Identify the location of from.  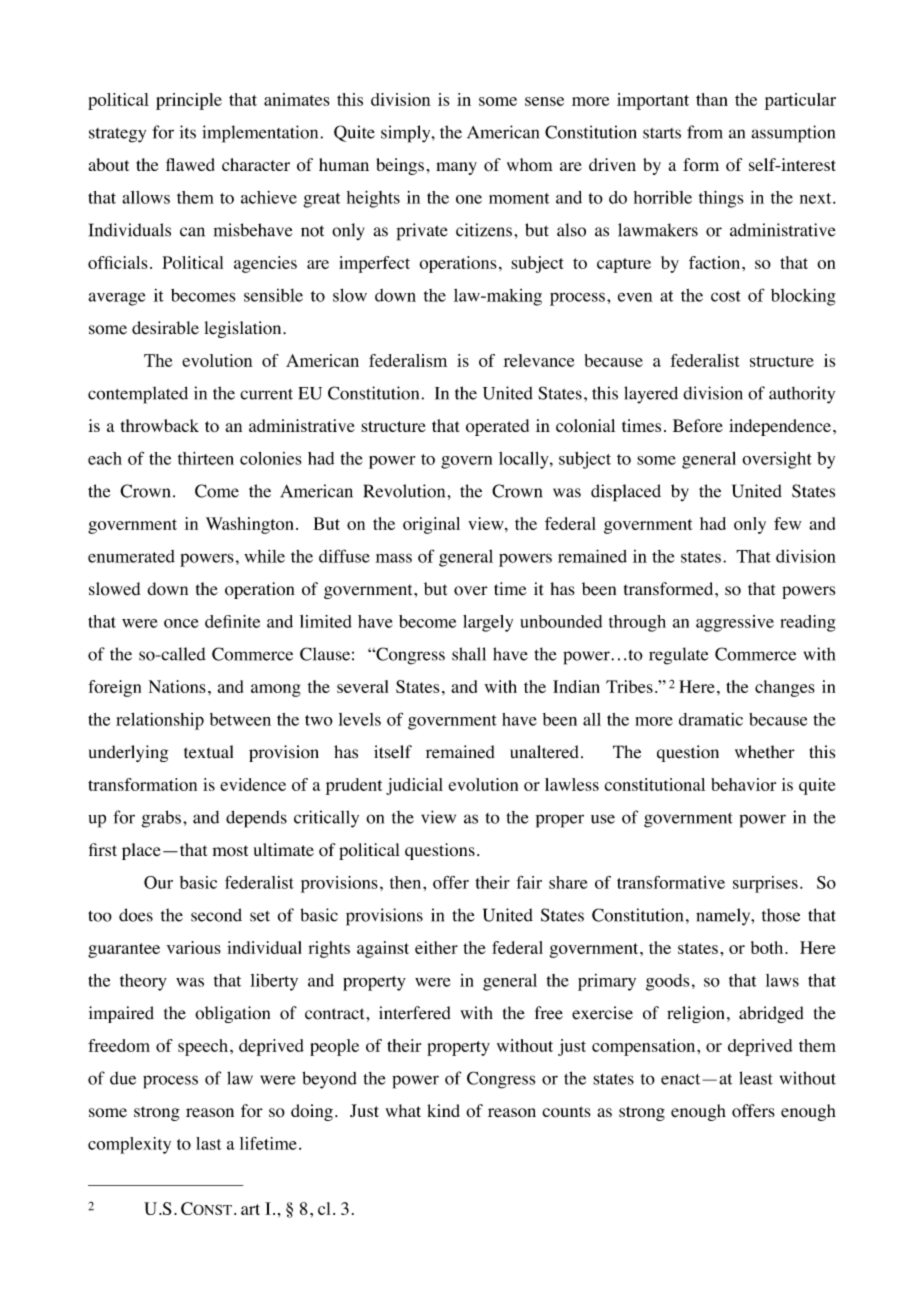
(705, 132).
